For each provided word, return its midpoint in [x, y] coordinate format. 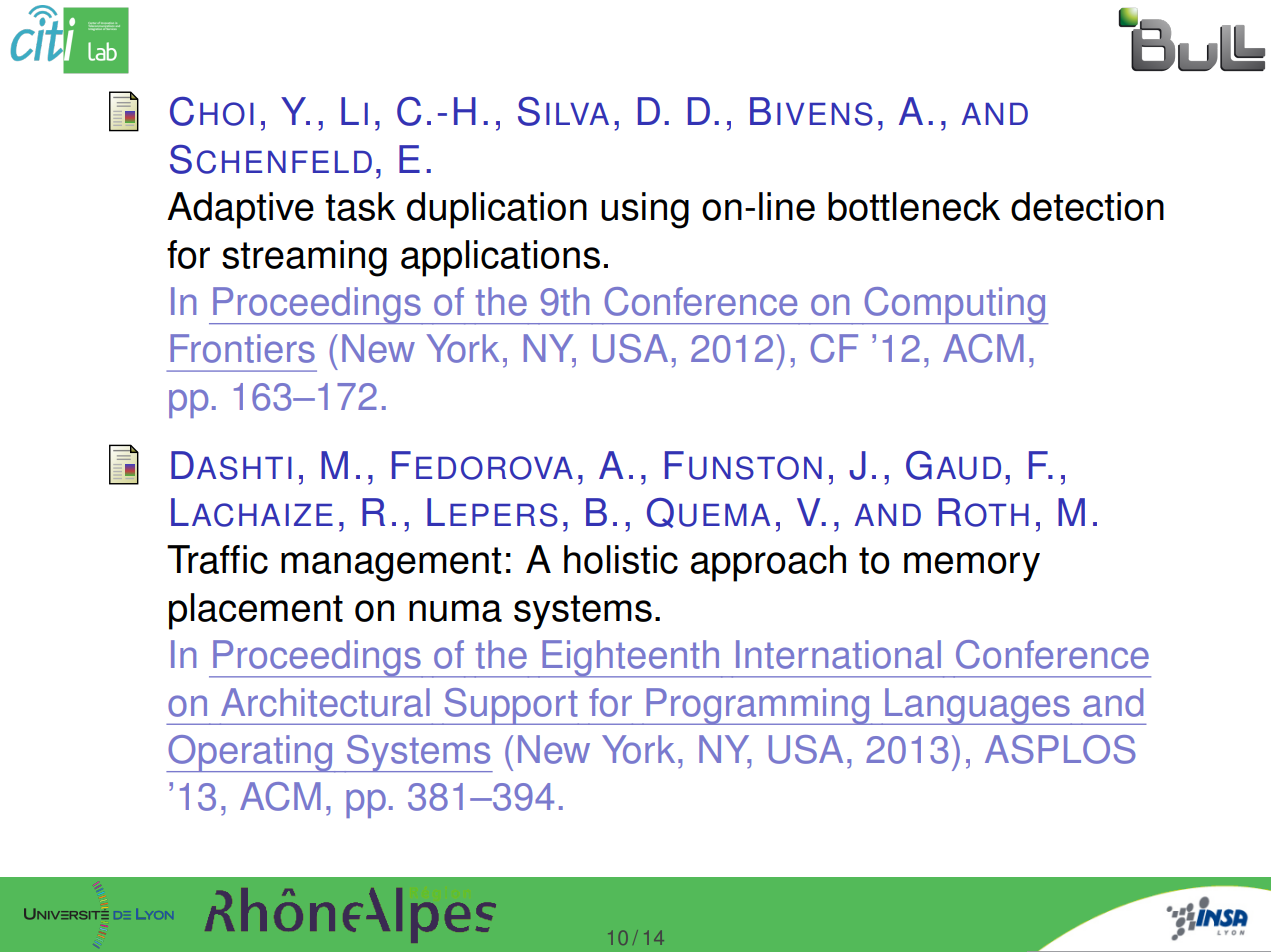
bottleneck [914, 206]
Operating [250, 754]
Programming [757, 706]
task [360, 206]
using [645, 210]
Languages [977, 706]
